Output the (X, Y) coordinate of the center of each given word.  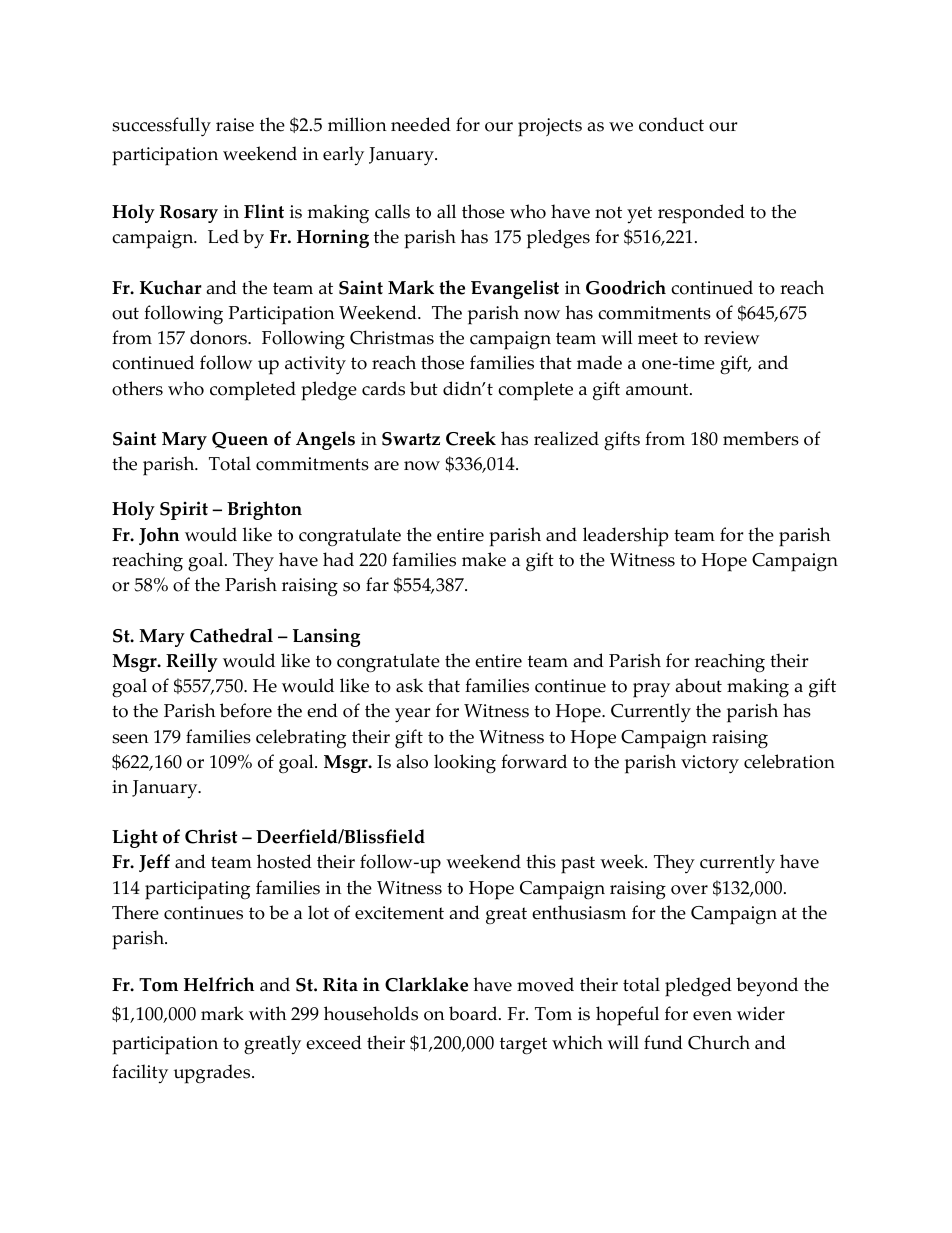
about (699, 685)
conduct (671, 124)
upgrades (213, 1074)
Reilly (192, 662)
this (541, 861)
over (689, 890)
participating (197, 890)
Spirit (184, 510)
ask (409, 685)
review (732, 338)
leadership (625, 537)
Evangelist (515, 289)
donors (219, 337)
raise (235, 125)
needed (421, 124)
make (484, 559)
